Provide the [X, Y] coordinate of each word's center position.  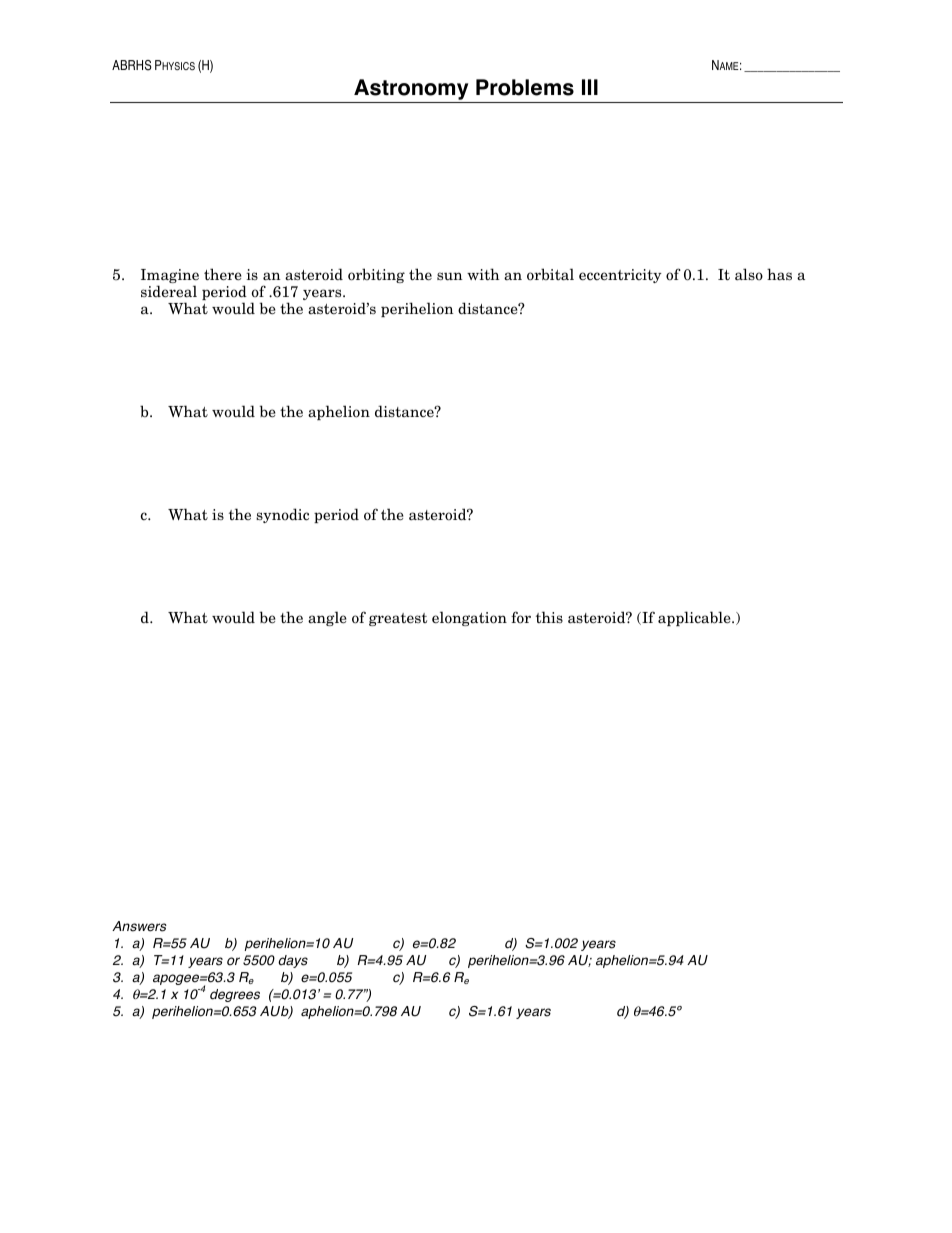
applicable [695, 618]
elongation [469, 618]
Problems [525, 87]
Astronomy [411, 91]
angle [327, 618]
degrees [235, 995]
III [590, 87]
